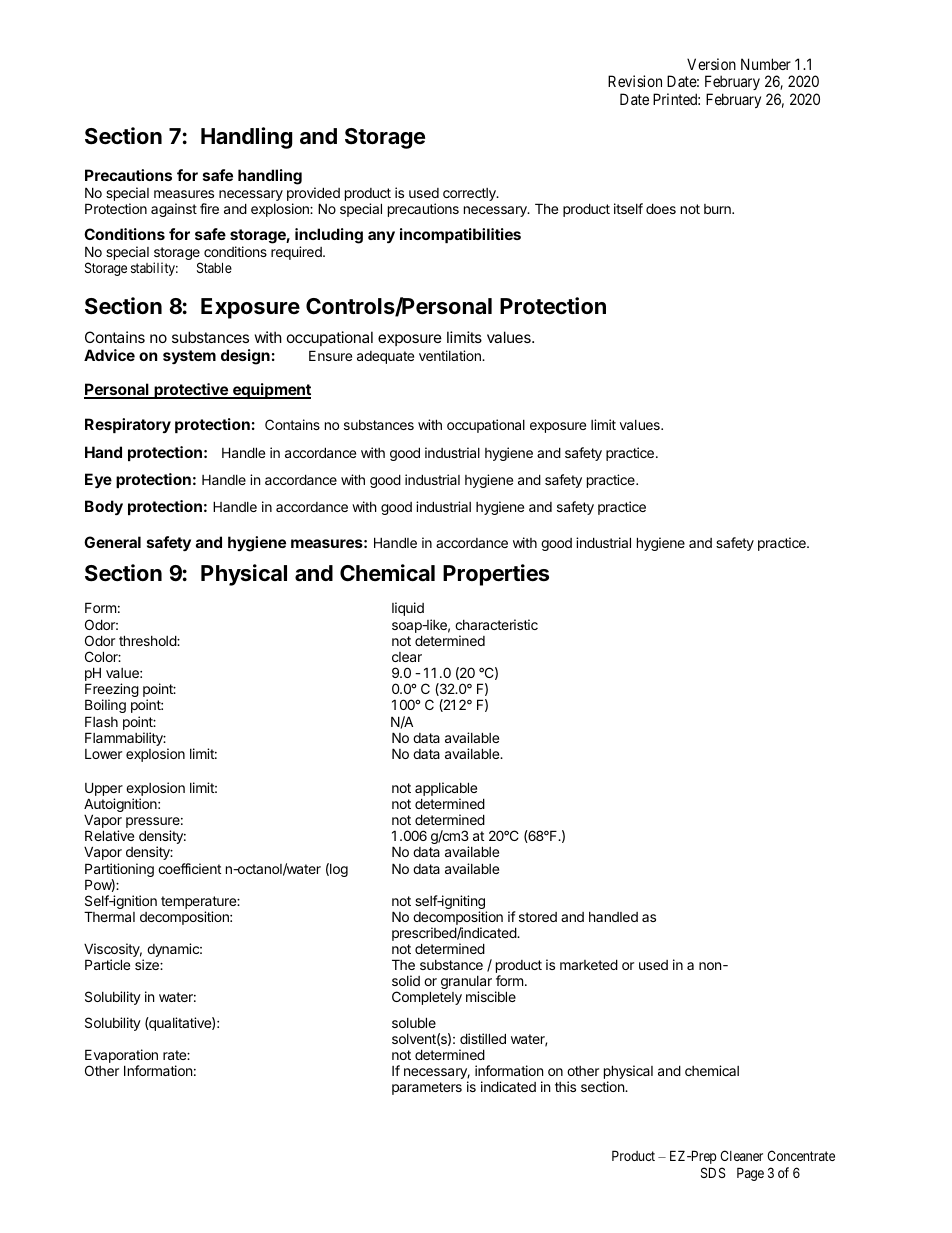  What do you see at coordinates (148, 964) in the screenshot?
I see `size` at bounding box center [148, 964].
